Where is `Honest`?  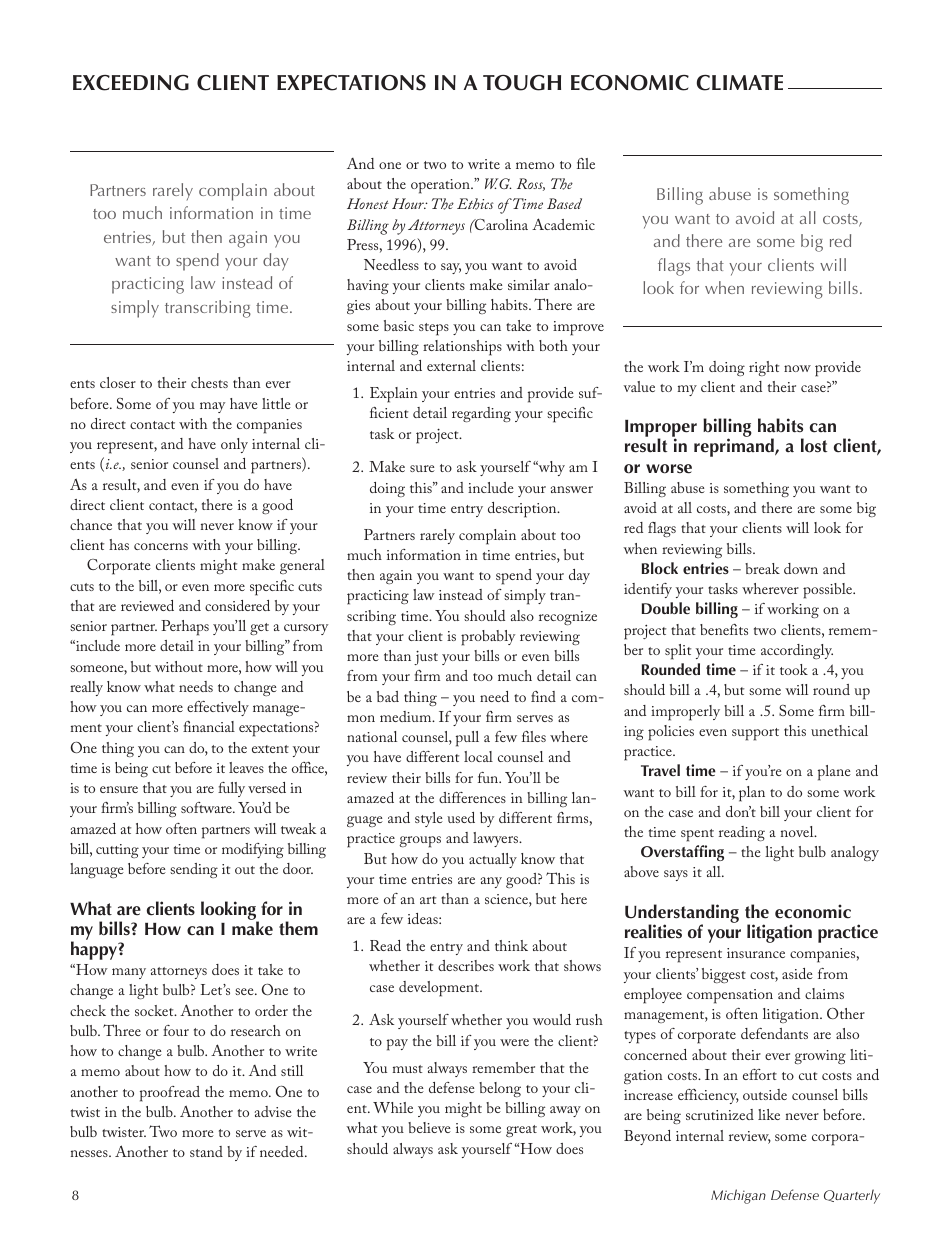
Honest is located at coordinates (368, 203).
